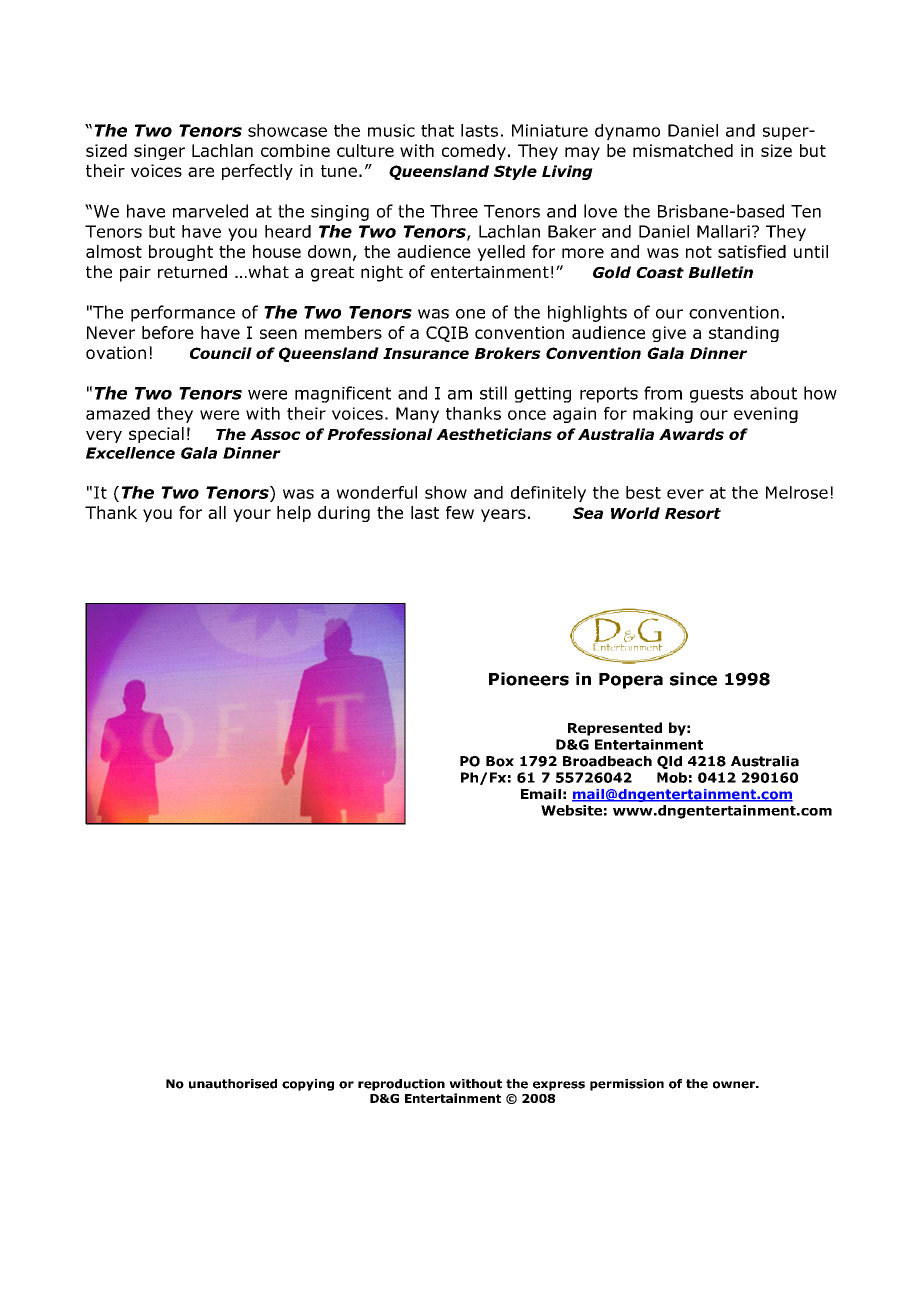 This document has height=1308, width=924. Describe the element at coordinates (252, 515) in the document. I see `your` at that location.
